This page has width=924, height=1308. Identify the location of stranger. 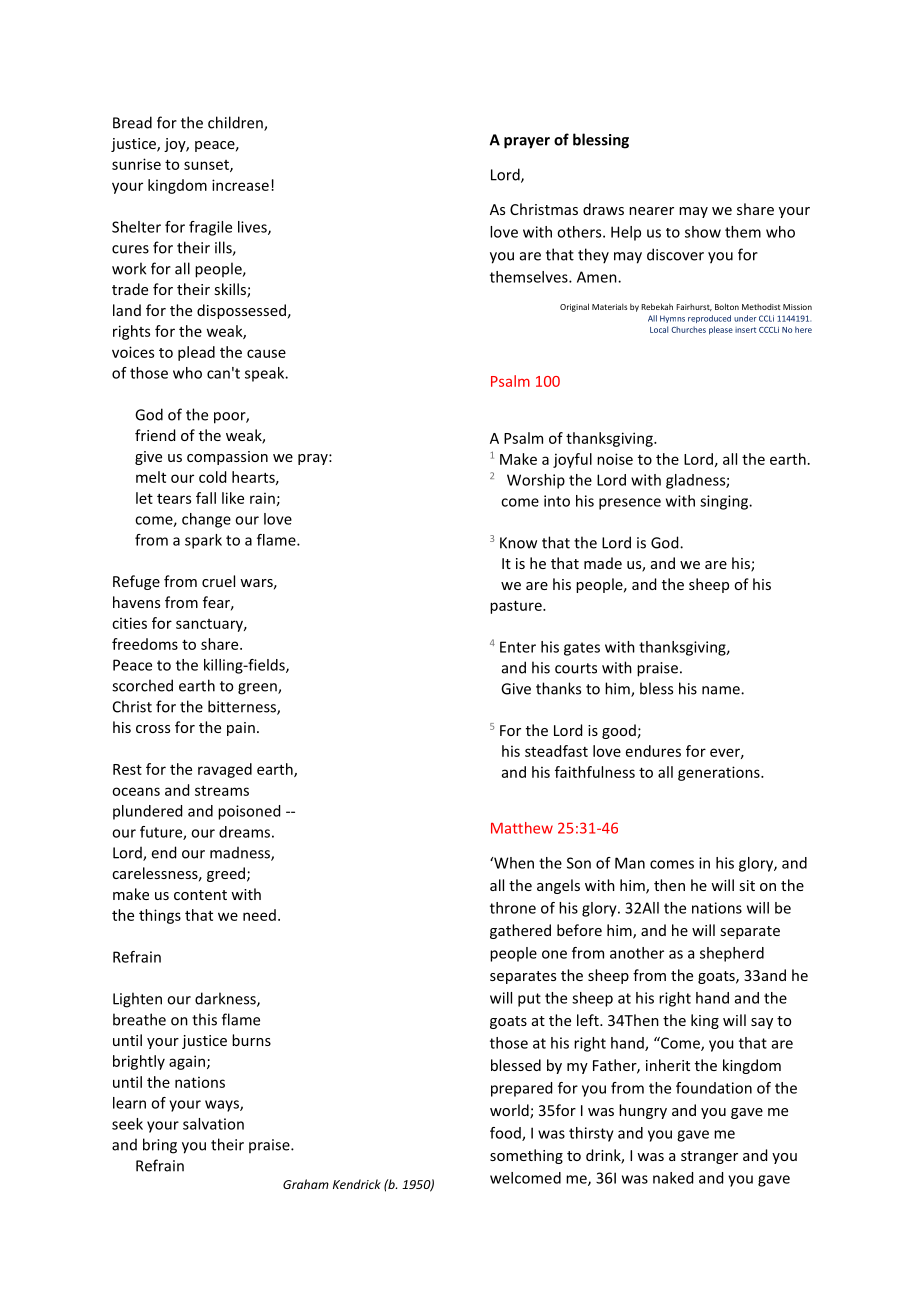
(709, 1157).
